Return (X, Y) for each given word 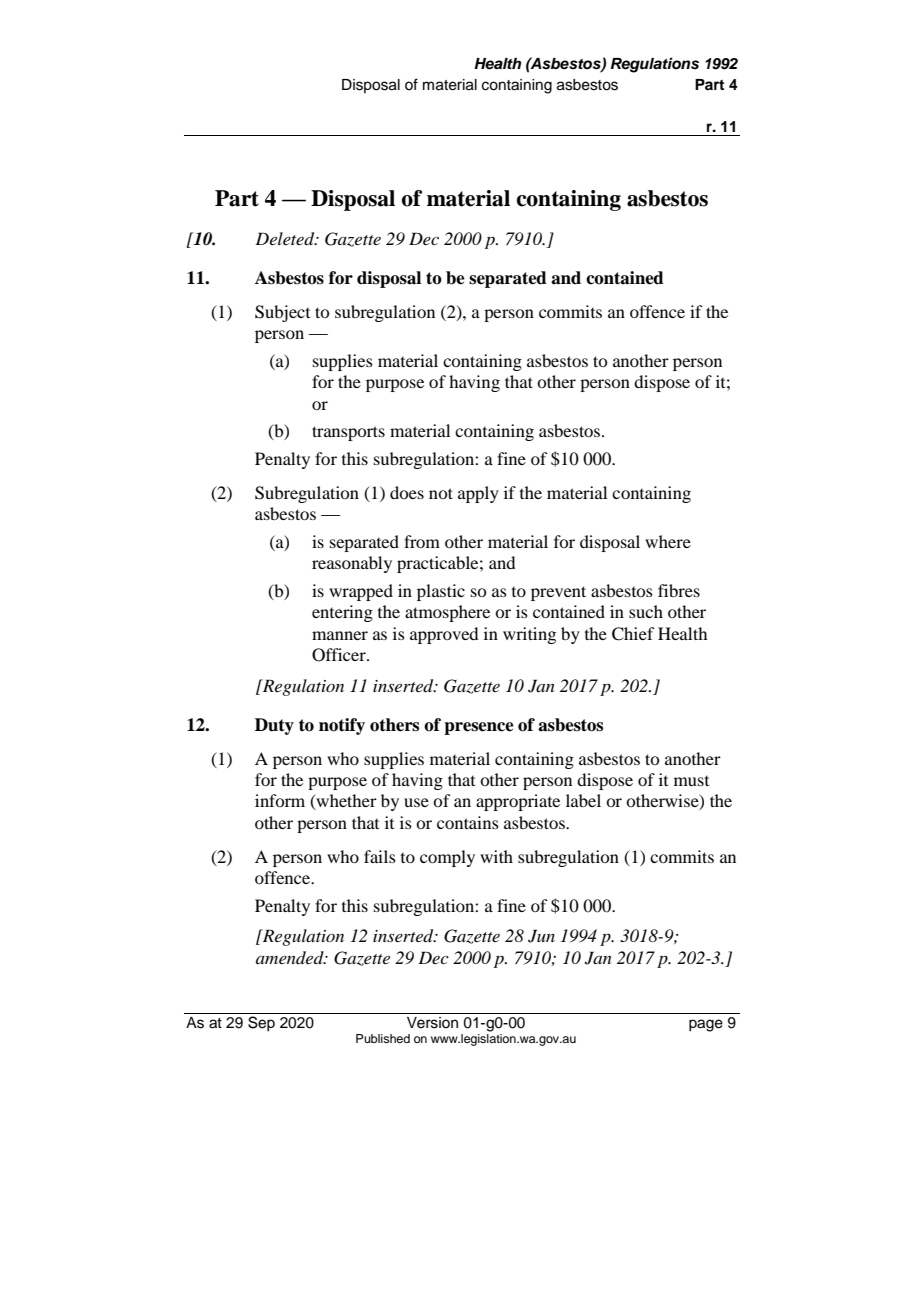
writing (529, 635)
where (668, 541)
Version (432, 1023)
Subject (282, 313)
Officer (340, 655)
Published (383, 1038)
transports (348, 433)
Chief (633, 634)
